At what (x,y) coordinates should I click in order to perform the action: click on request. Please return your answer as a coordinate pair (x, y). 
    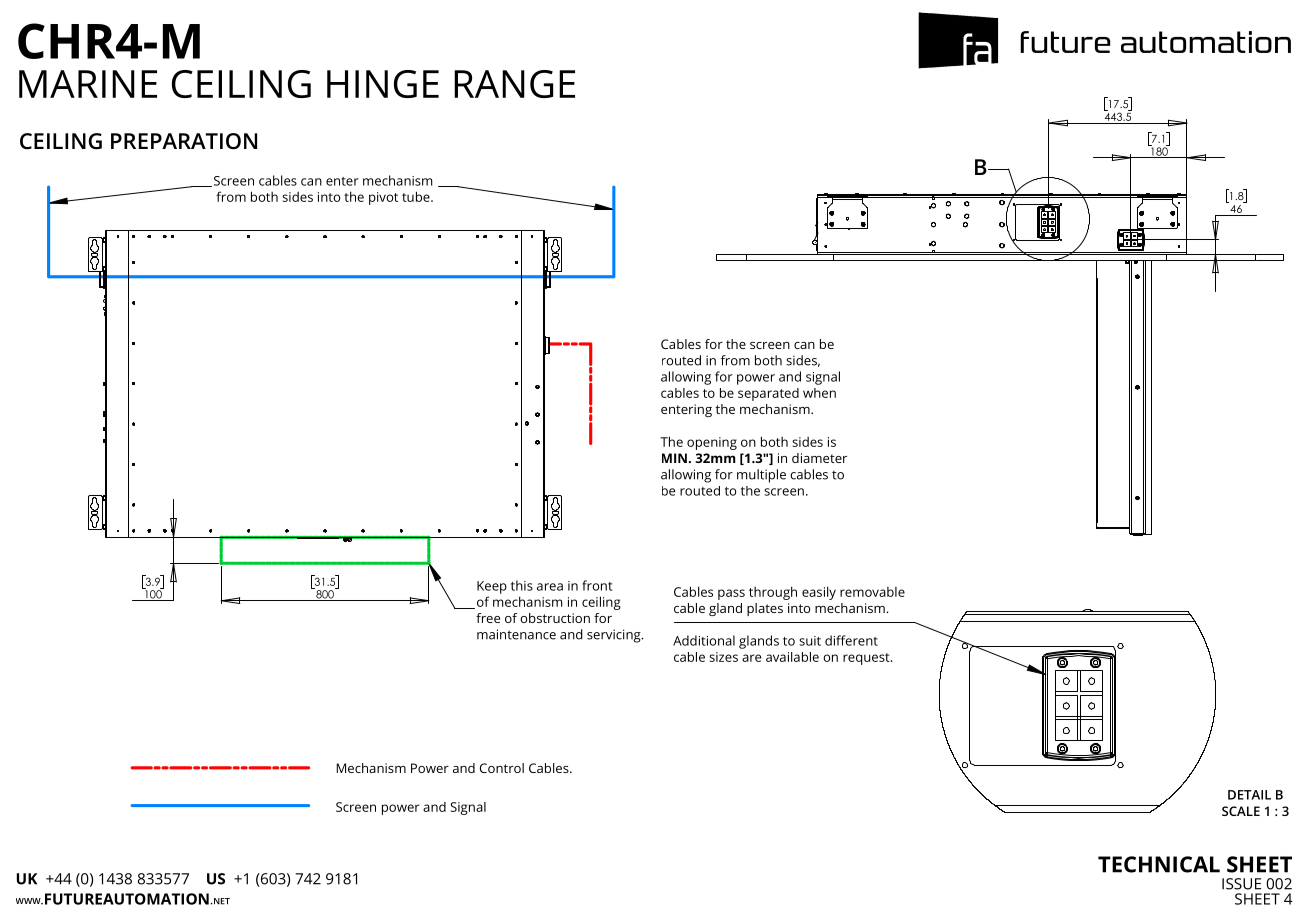
    Looking at the image, I should click on (867, 659).
